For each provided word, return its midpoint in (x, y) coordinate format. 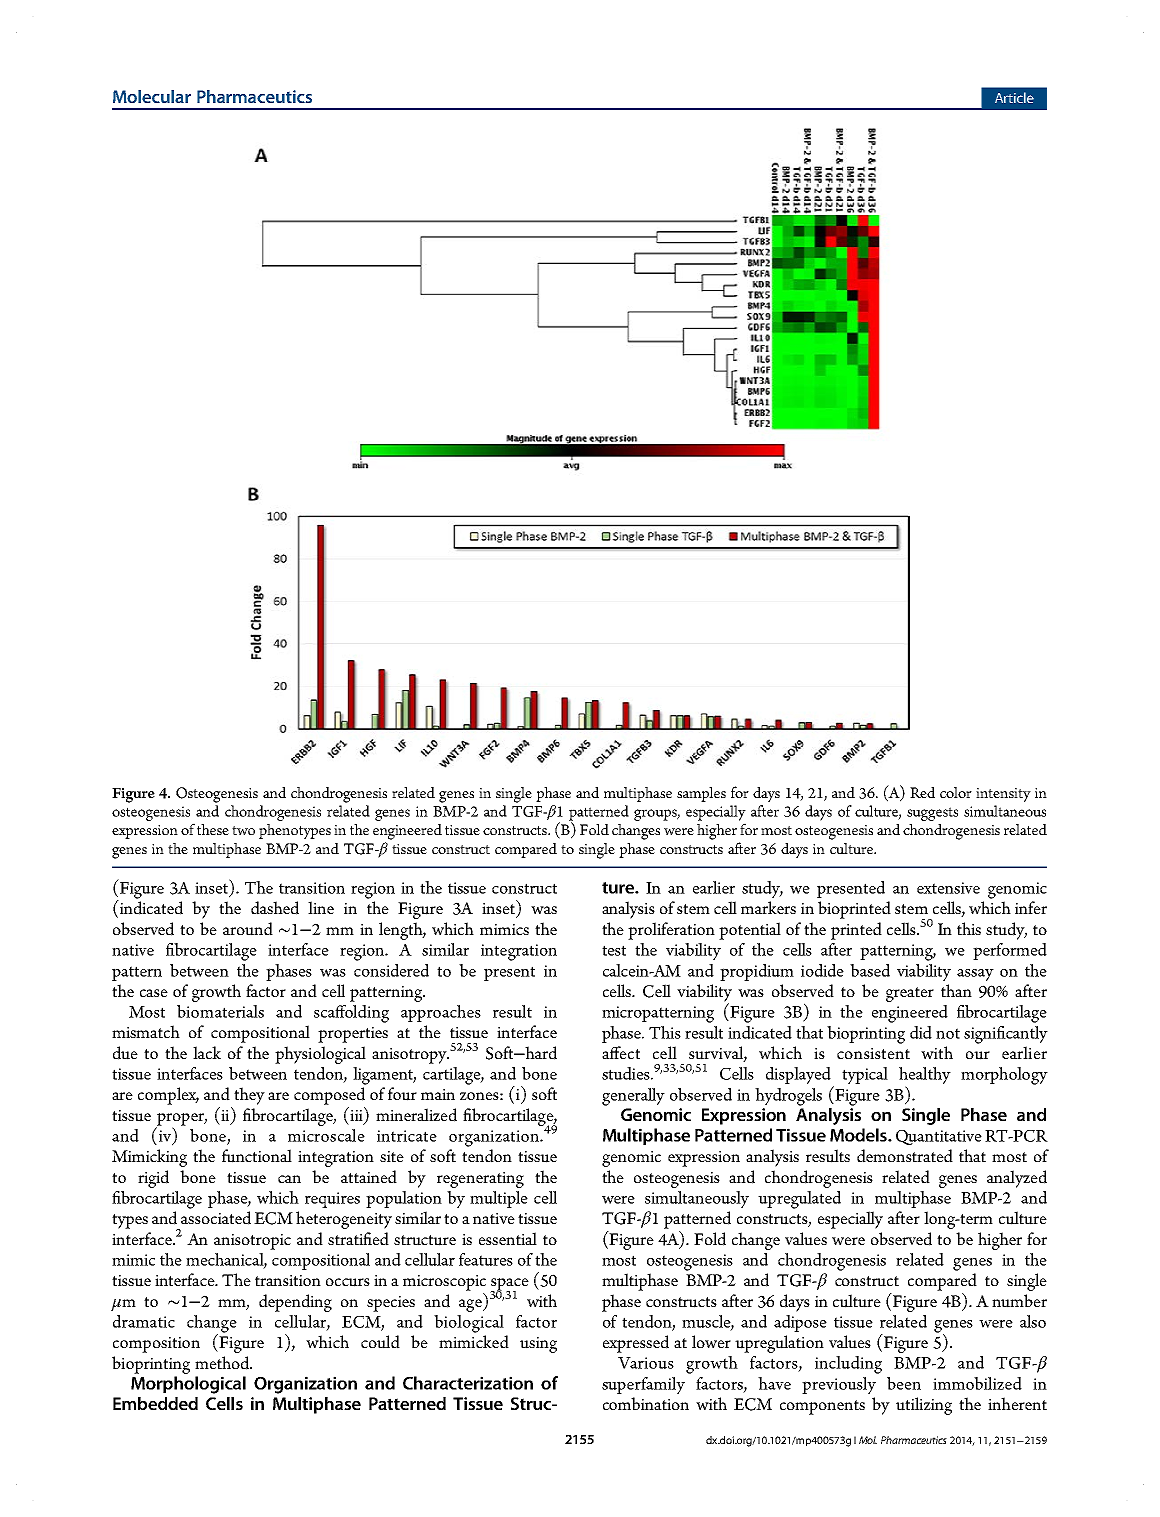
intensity (1003, 795)
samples (701, 794)
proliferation (671, 931)
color (956, 792)
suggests (932, 814)
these (213, 829)
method (223, 1363)
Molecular (152, 96)
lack (207, 1052)
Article (1014, 97)
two (243, 830)
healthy (925, 1077)
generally (633, 1097)
